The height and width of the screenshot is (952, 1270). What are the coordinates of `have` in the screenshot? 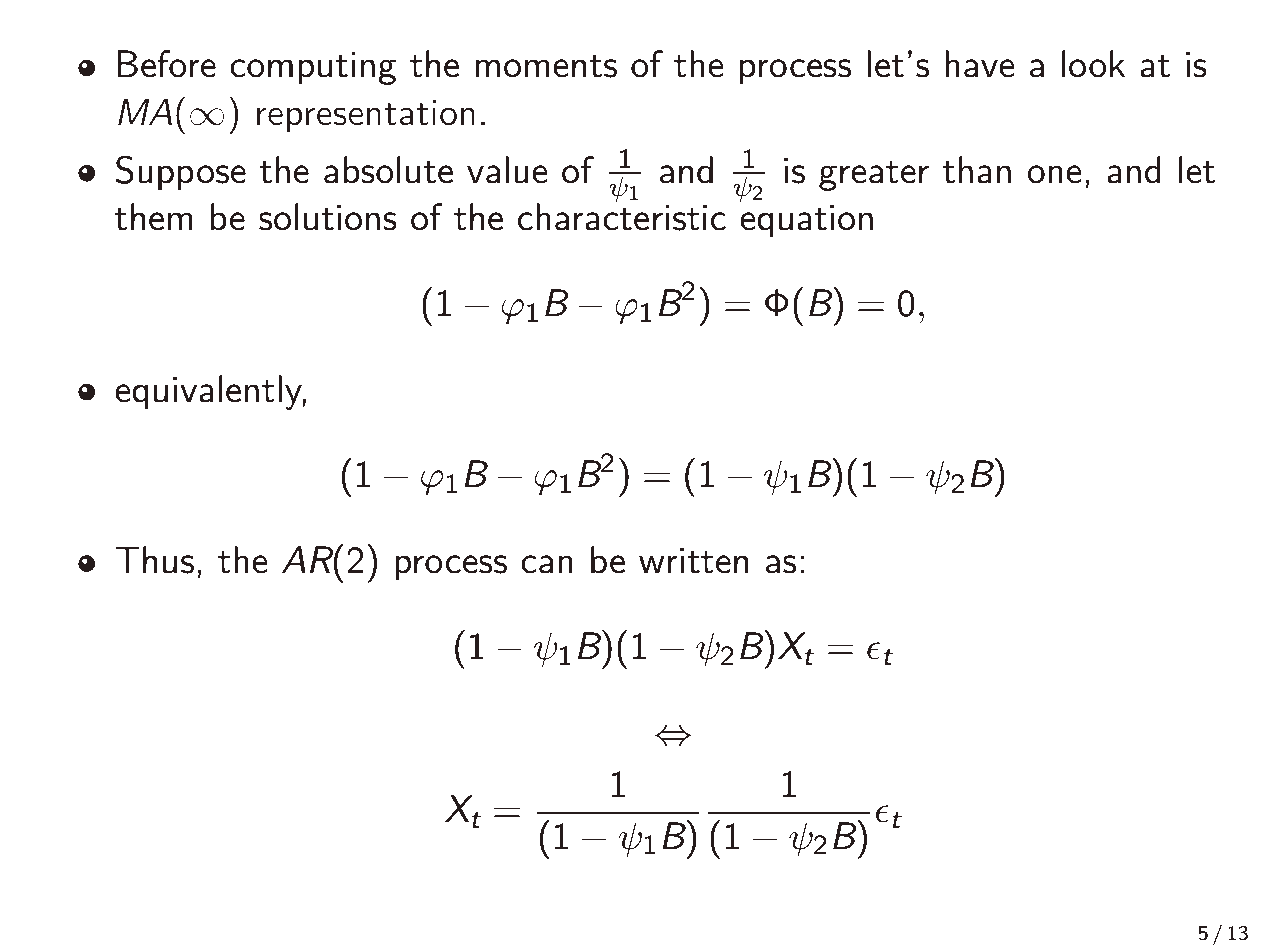 It's located at (980, 64).
